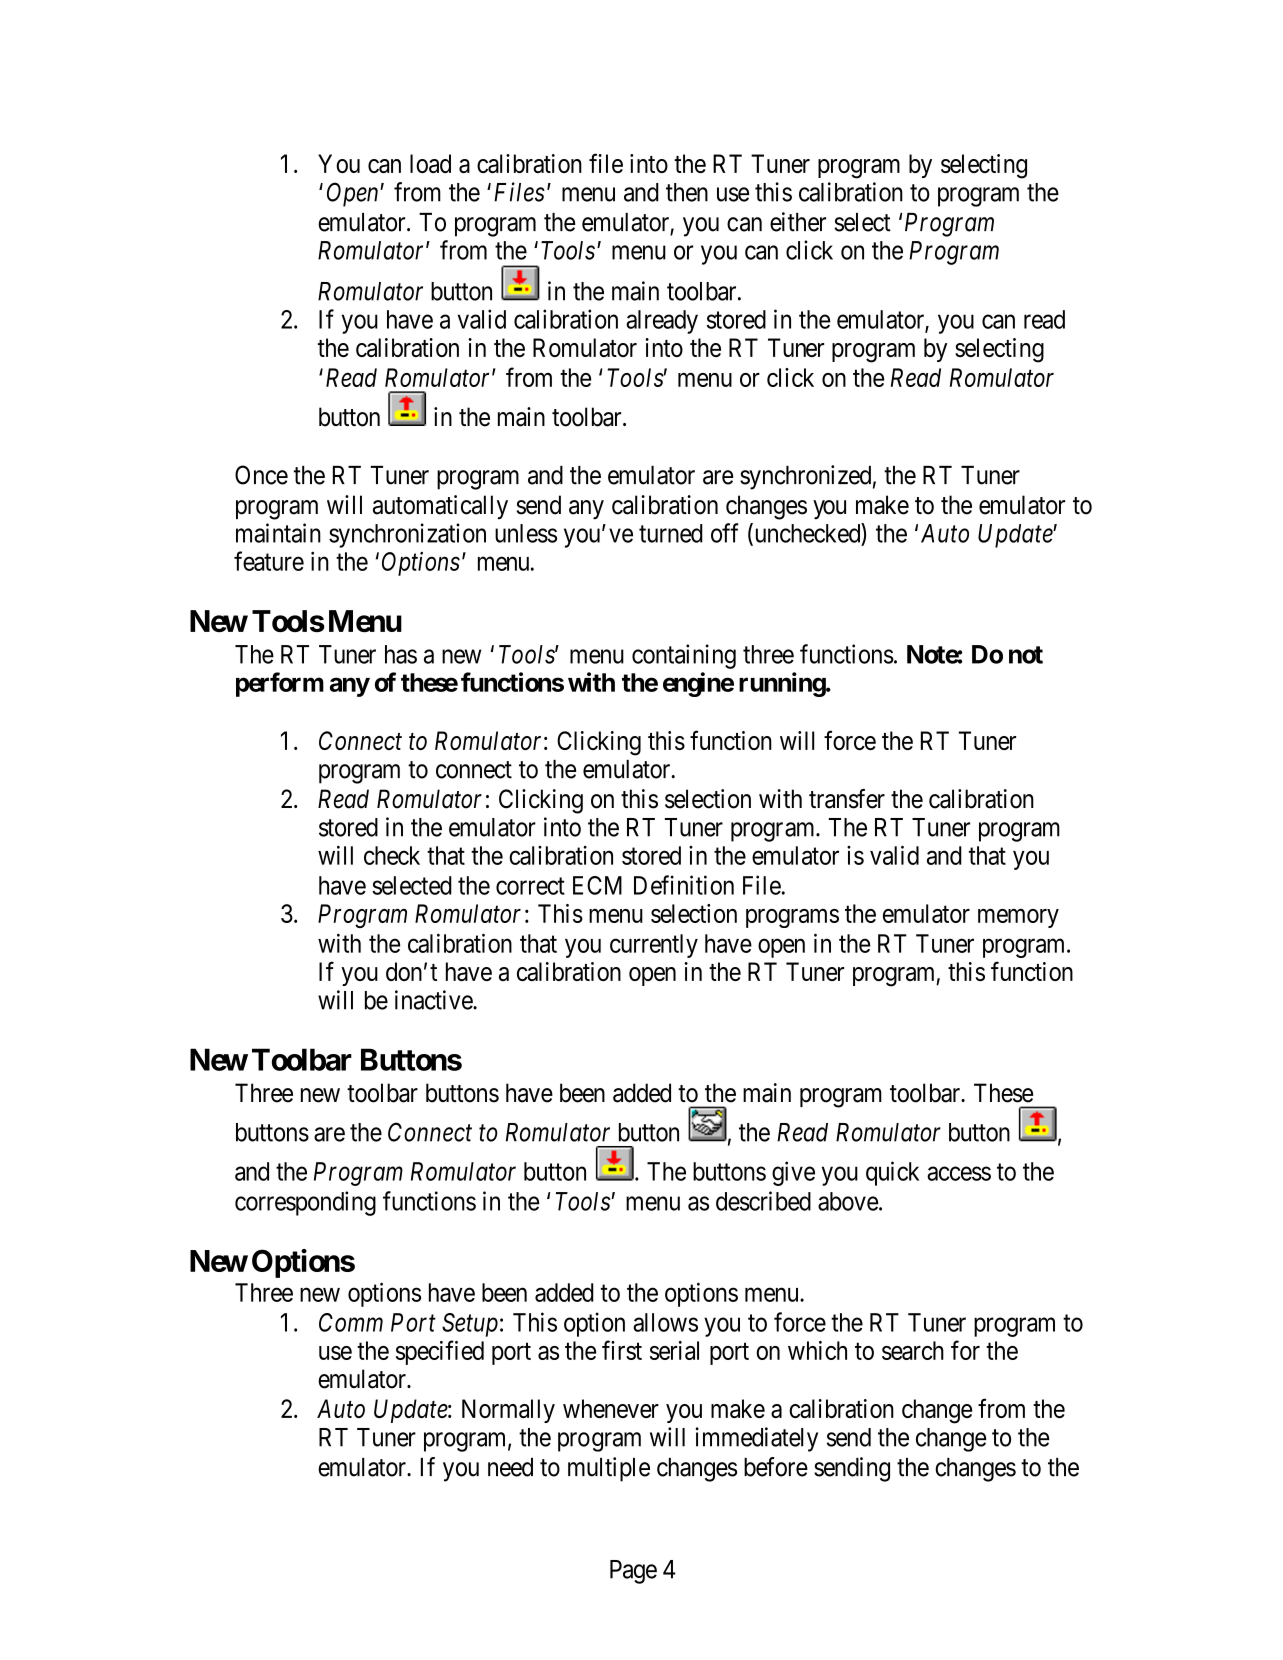 This image has height=1660, width=1283. What do you see at coordinates (684, 656) in the image?
I see `containing` at bounding box center [684, 656].
